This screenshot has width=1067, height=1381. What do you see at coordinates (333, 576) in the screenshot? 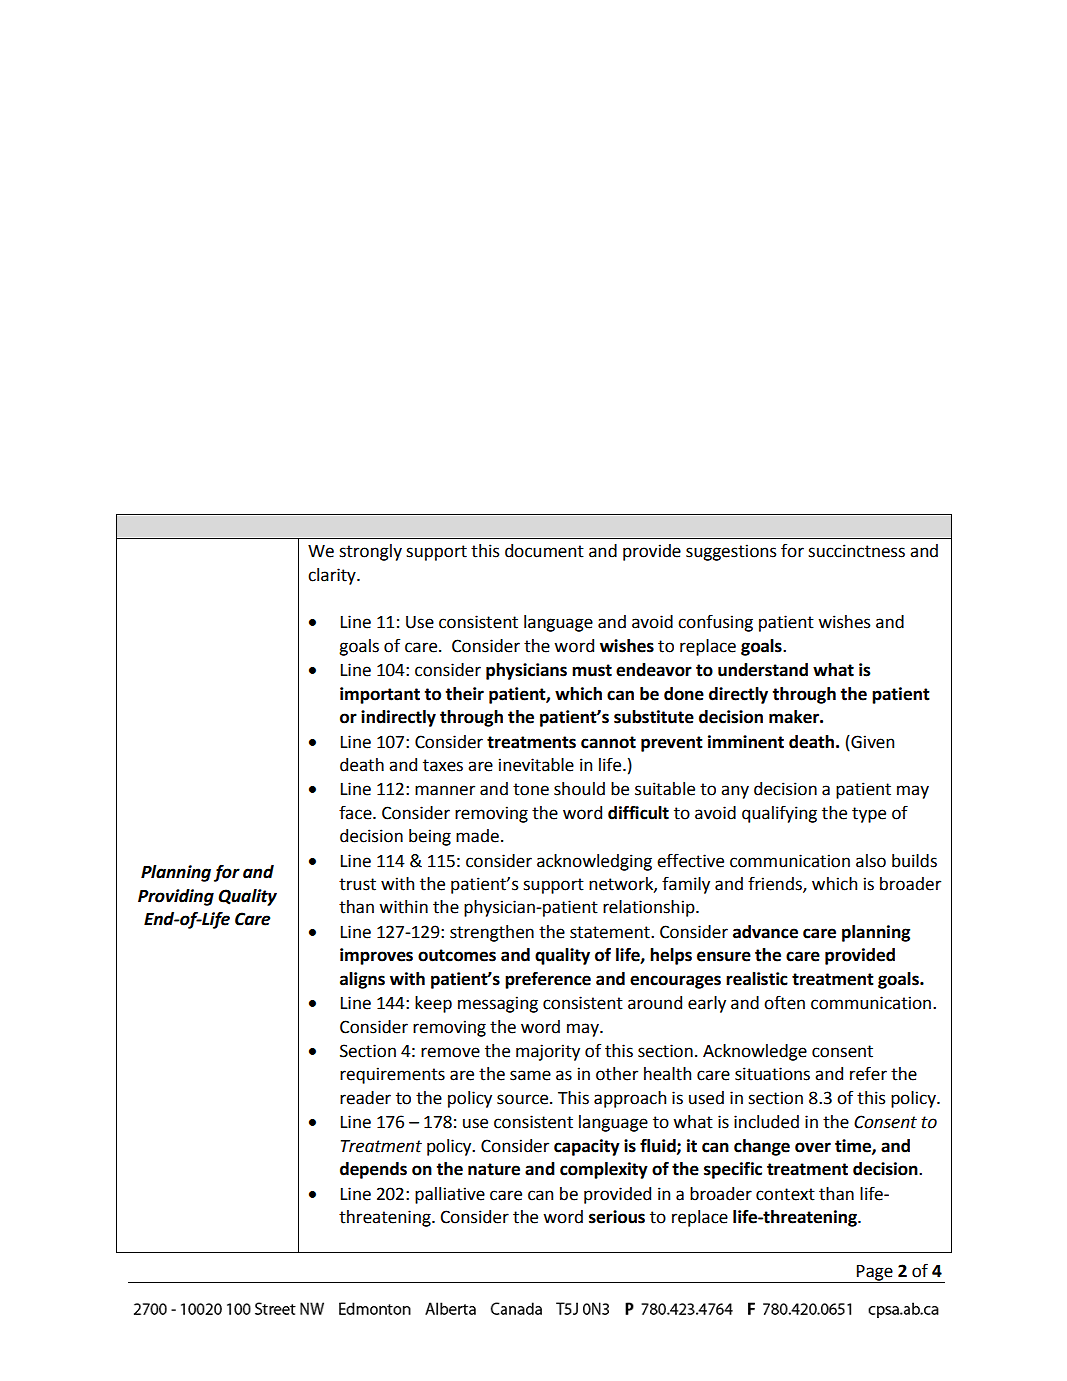
I see `clarity` at bounding box center [333, 576].
